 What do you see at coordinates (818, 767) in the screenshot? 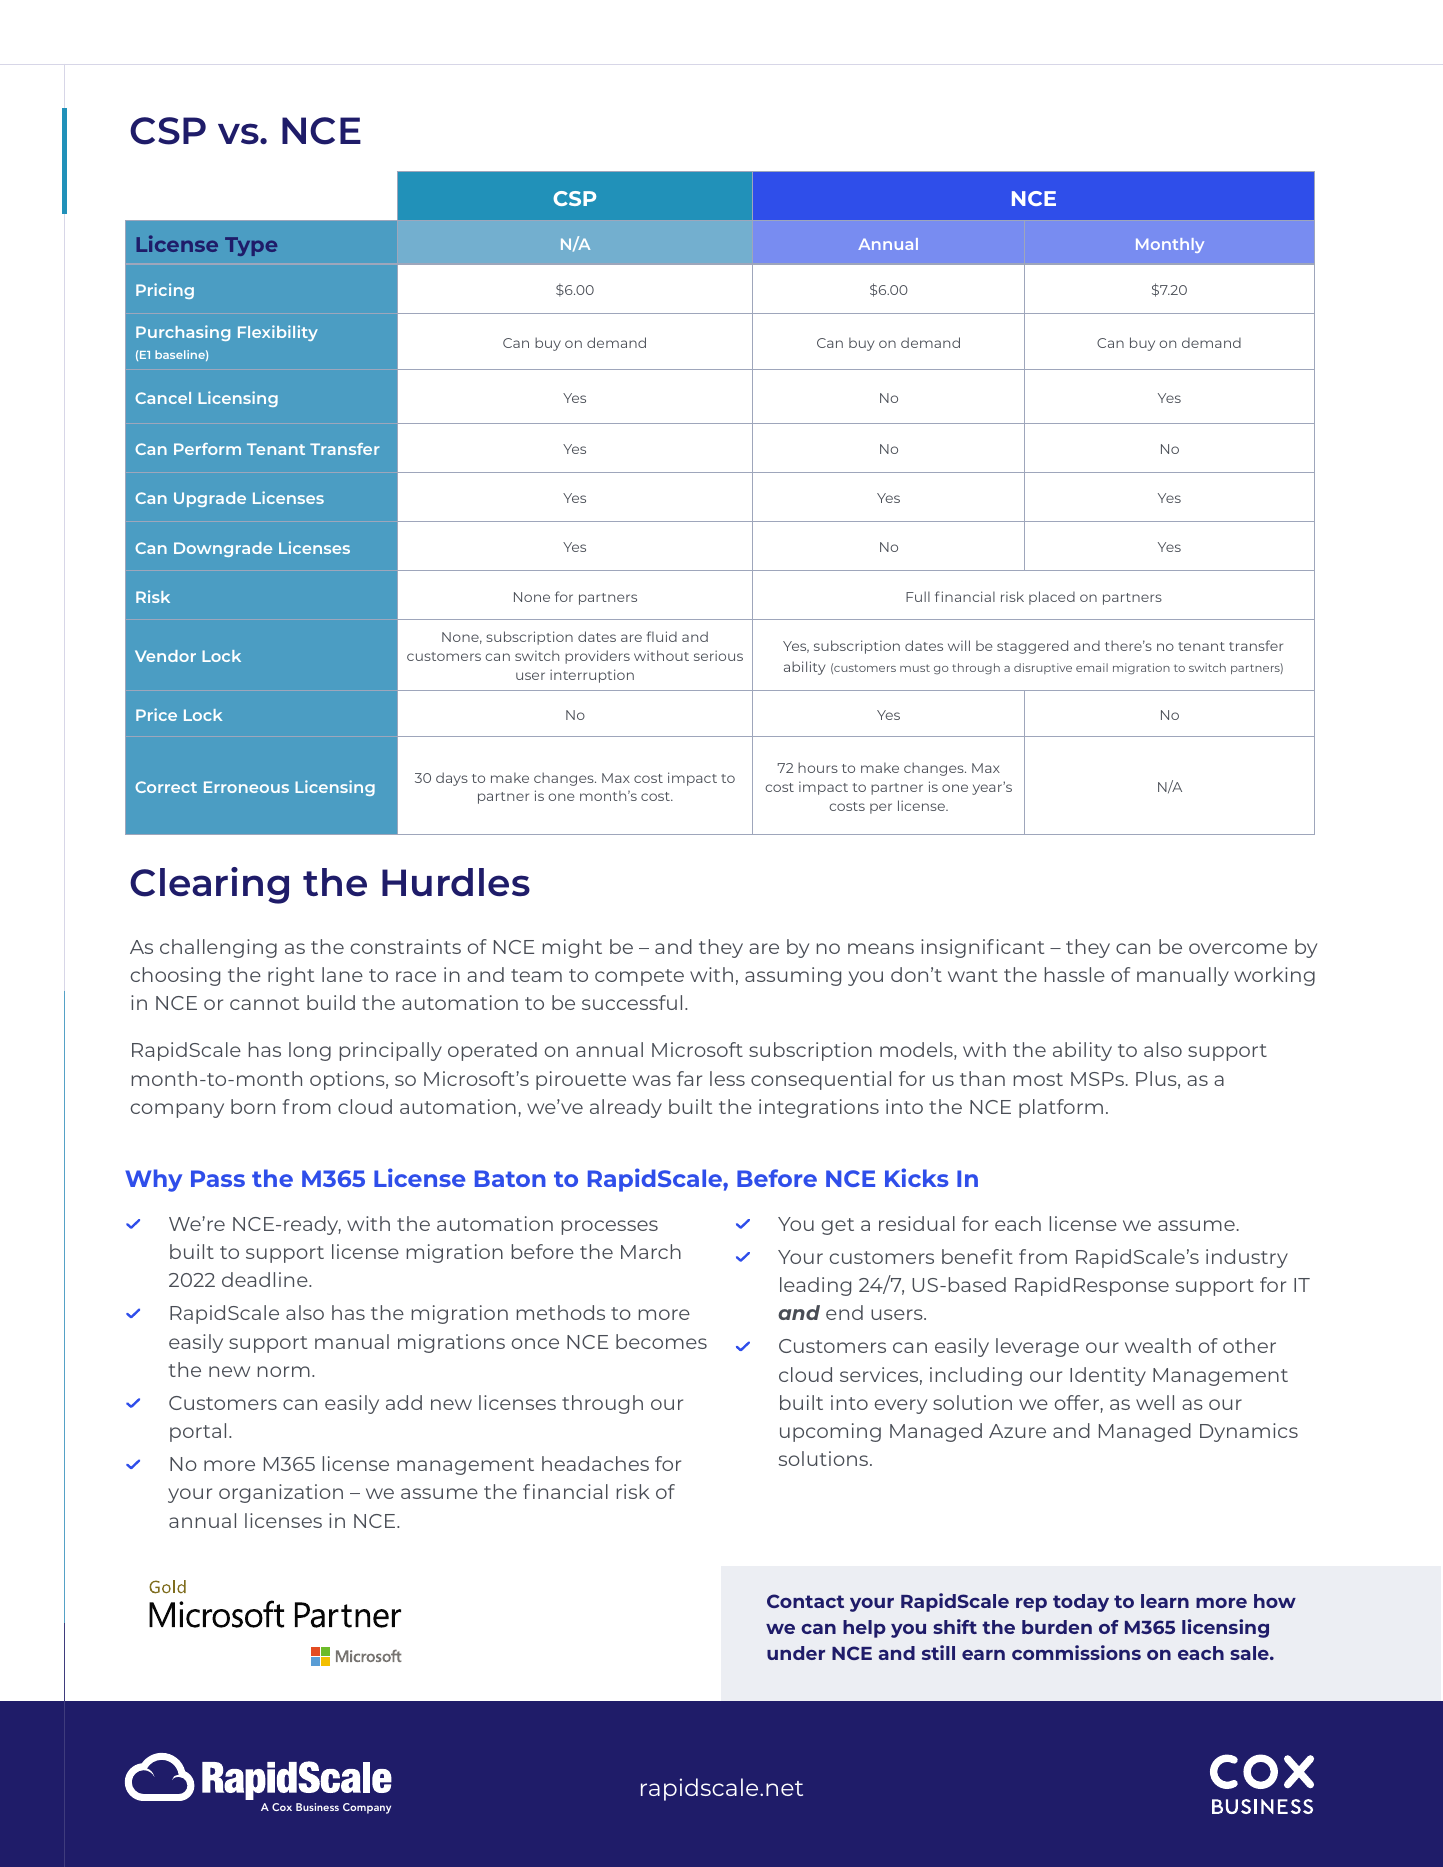
I see `hours` at bounding box center [818, 767].
